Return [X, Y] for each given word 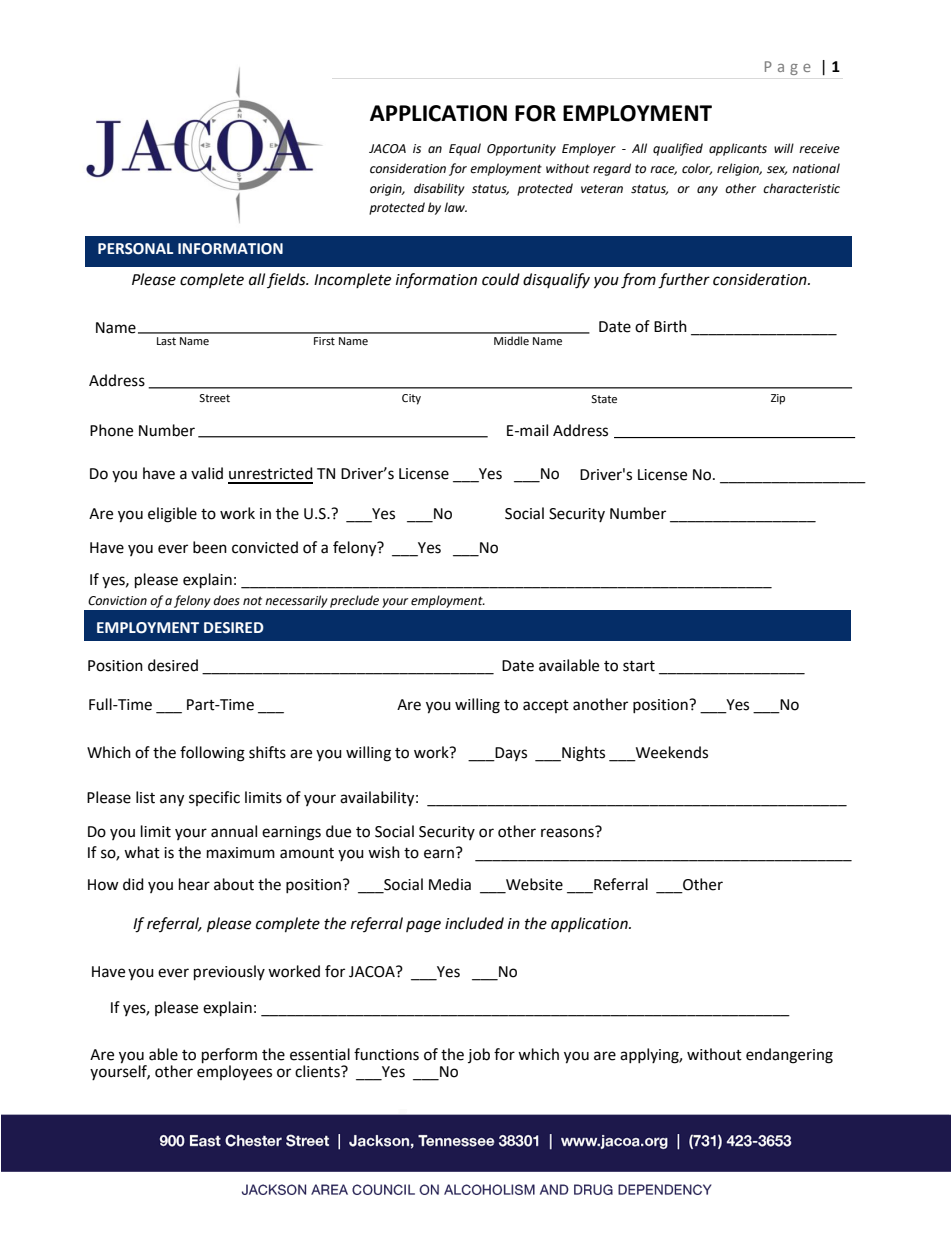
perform [229, 1056]
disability [439, 189]
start [639, 666]
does [226, 600]
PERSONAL [135, 249]
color [697, 169]
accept [546, 706]
